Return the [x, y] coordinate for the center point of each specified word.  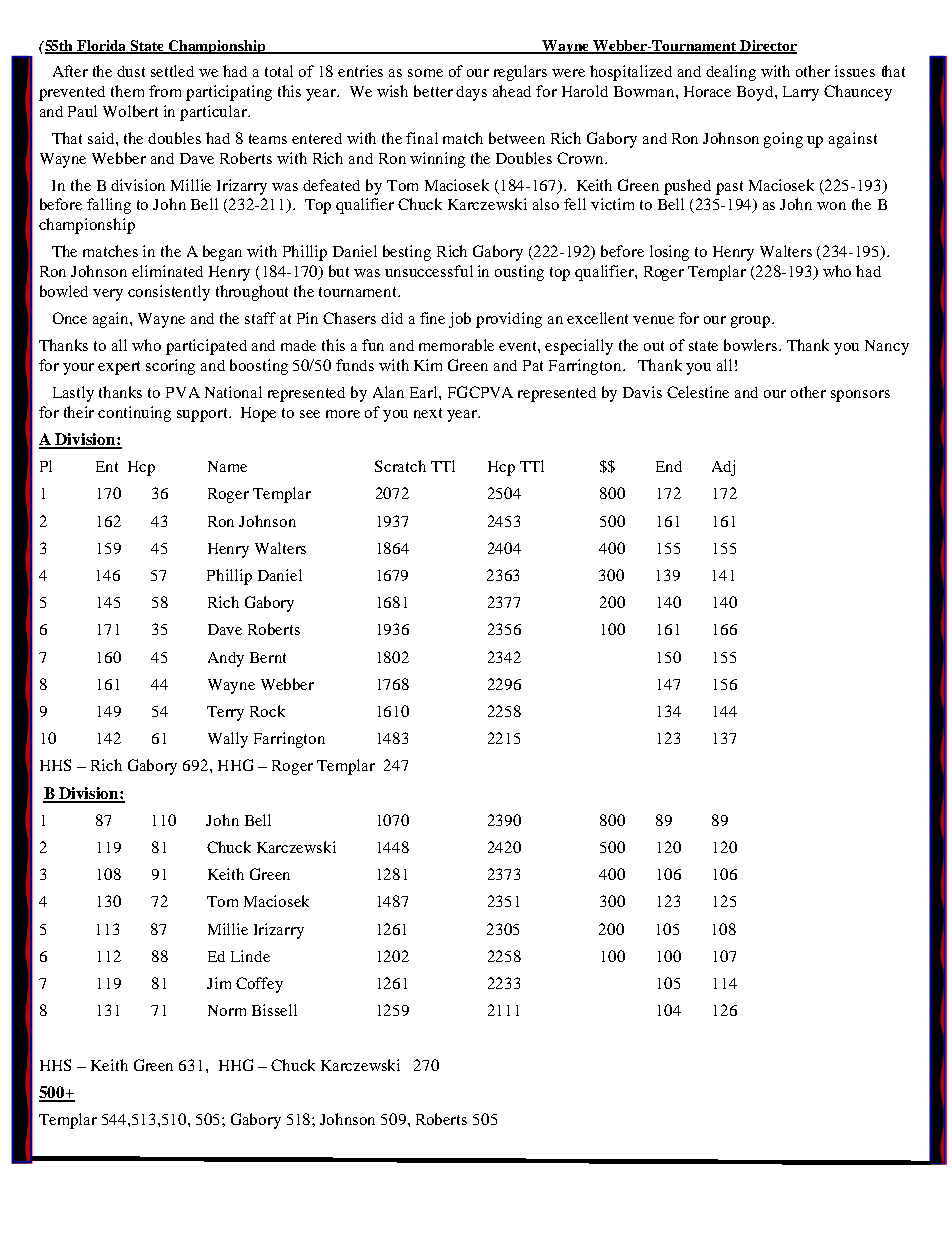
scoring [170, 367]
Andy [226, 659]
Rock [267, 711]
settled [172, 71]
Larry [801, 93]
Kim [428, 365]
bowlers [752, 345]
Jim [219, 983]
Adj [723, 468]
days [471, 93]
